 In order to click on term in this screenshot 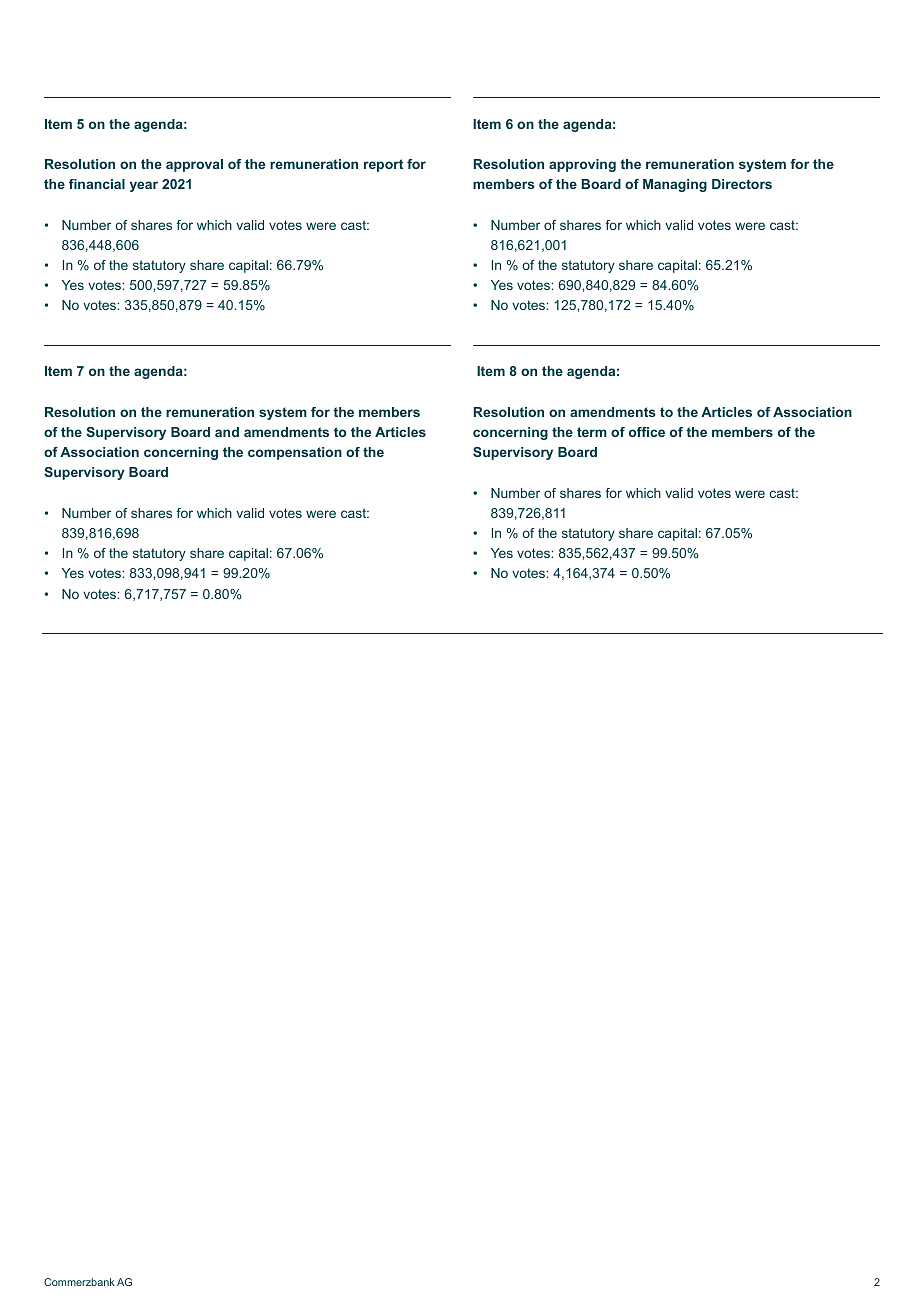, I will do `click(592, 432)`.
